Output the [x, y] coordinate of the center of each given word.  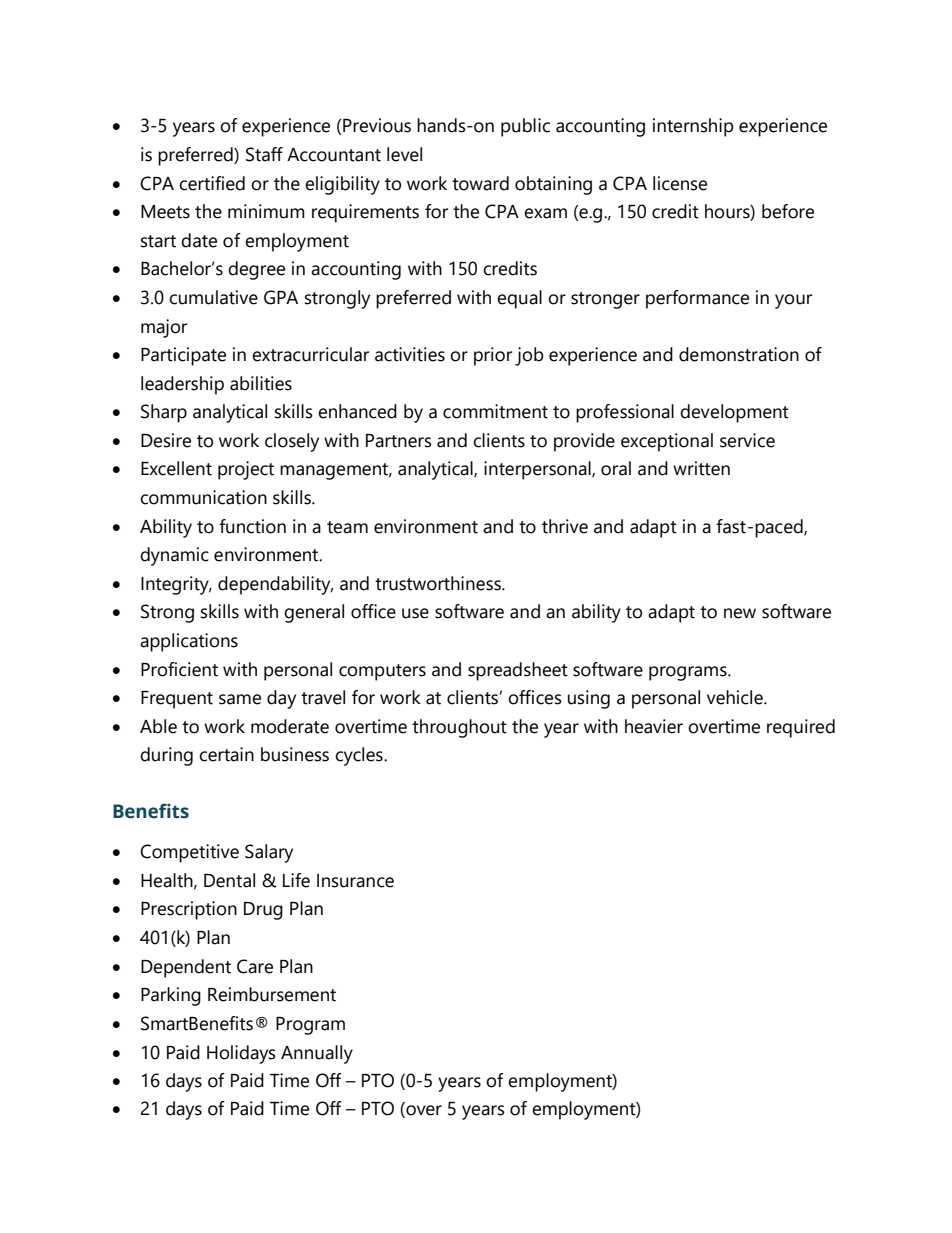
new [740, 613]
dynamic [174, 556]
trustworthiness [439, 583]
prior [493, 356]
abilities [261, 383]
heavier [654, 726]
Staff [264, 154]
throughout [459, 728]
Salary [269, 853]
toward [480, 183]
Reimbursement [272, 994]
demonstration [739, 354]
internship [693, 127]
